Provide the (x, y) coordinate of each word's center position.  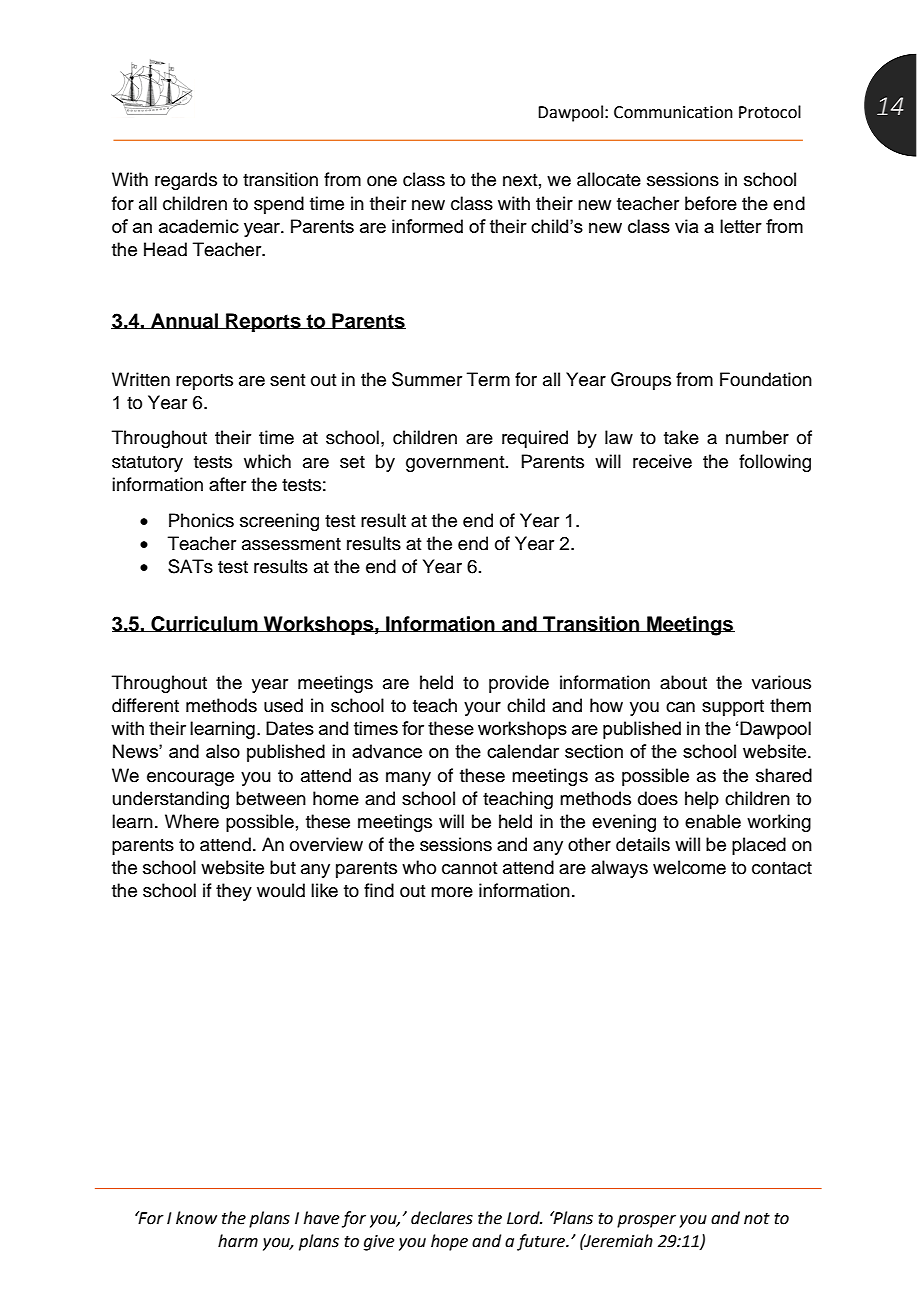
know (196, 1218)
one (382, 181)
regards (186, 181)
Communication (673, 112)
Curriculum (204, 624)
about (683, 682)
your (482, 709)
